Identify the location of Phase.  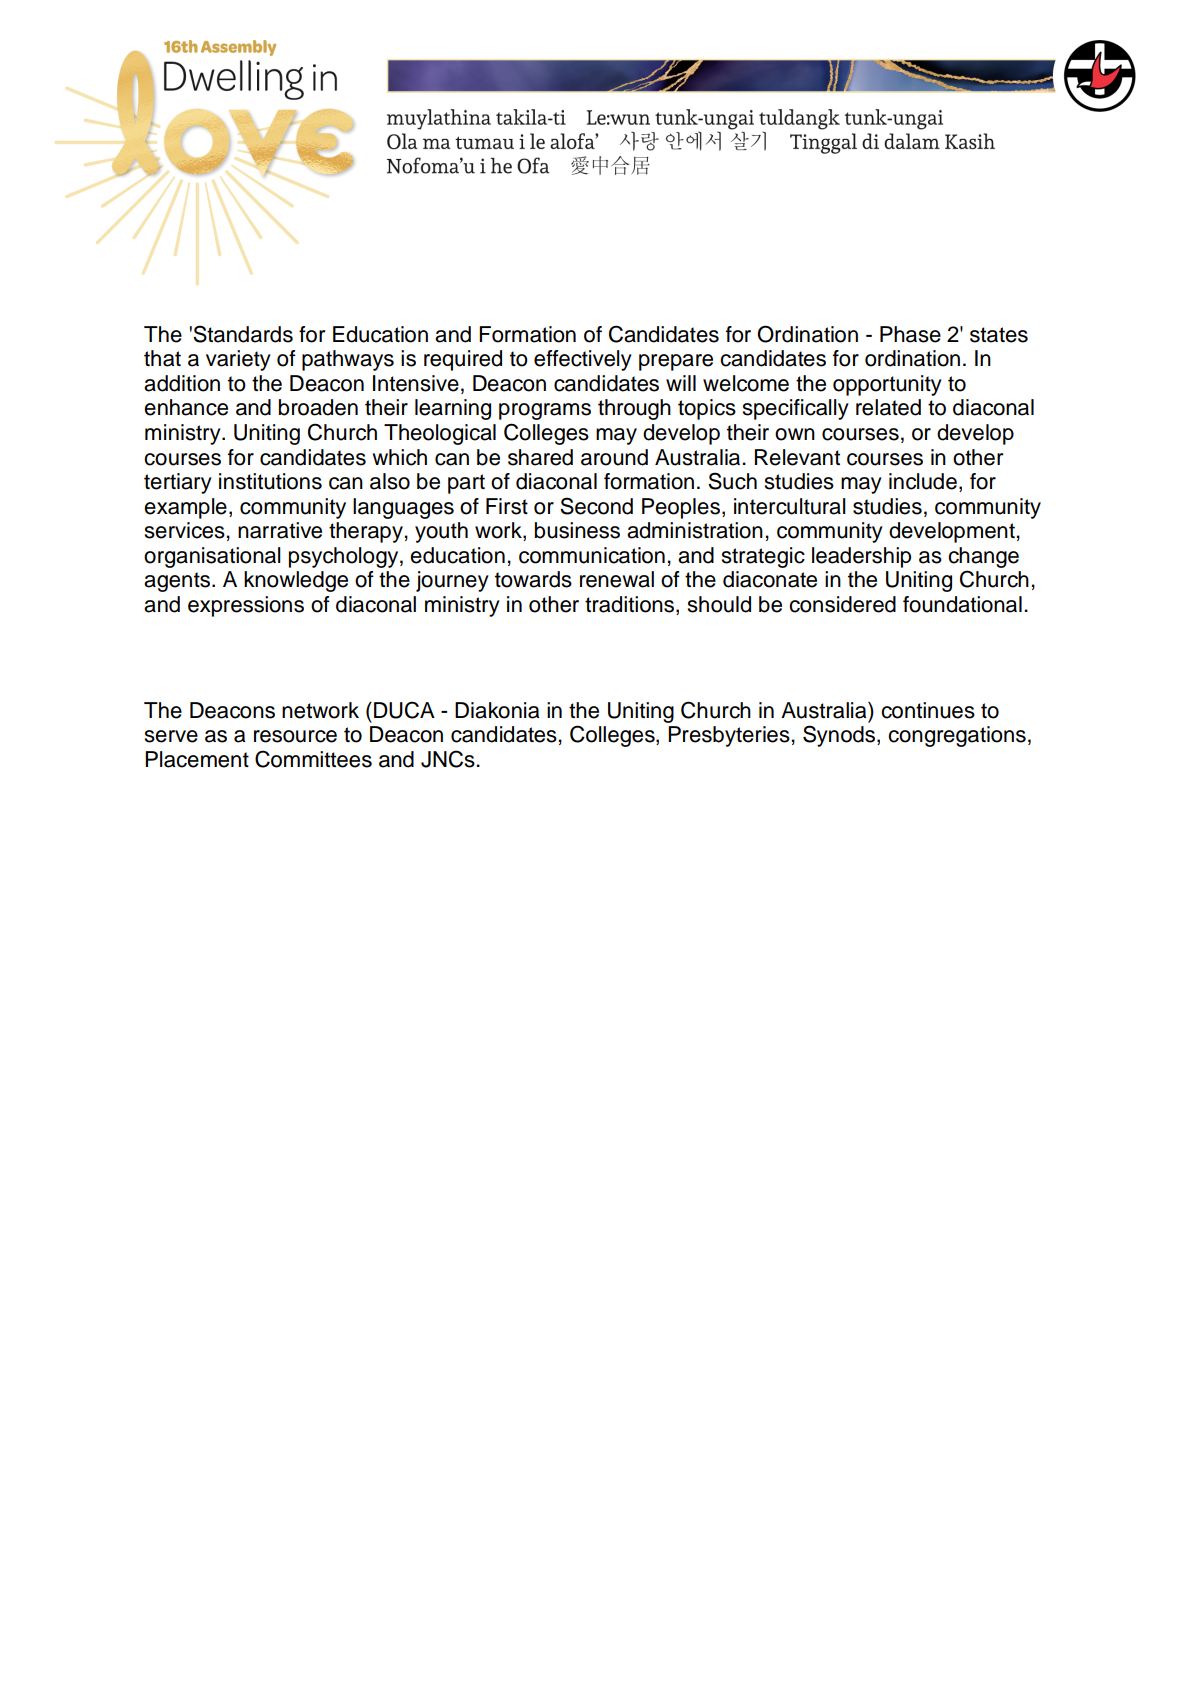
(910, 334).
